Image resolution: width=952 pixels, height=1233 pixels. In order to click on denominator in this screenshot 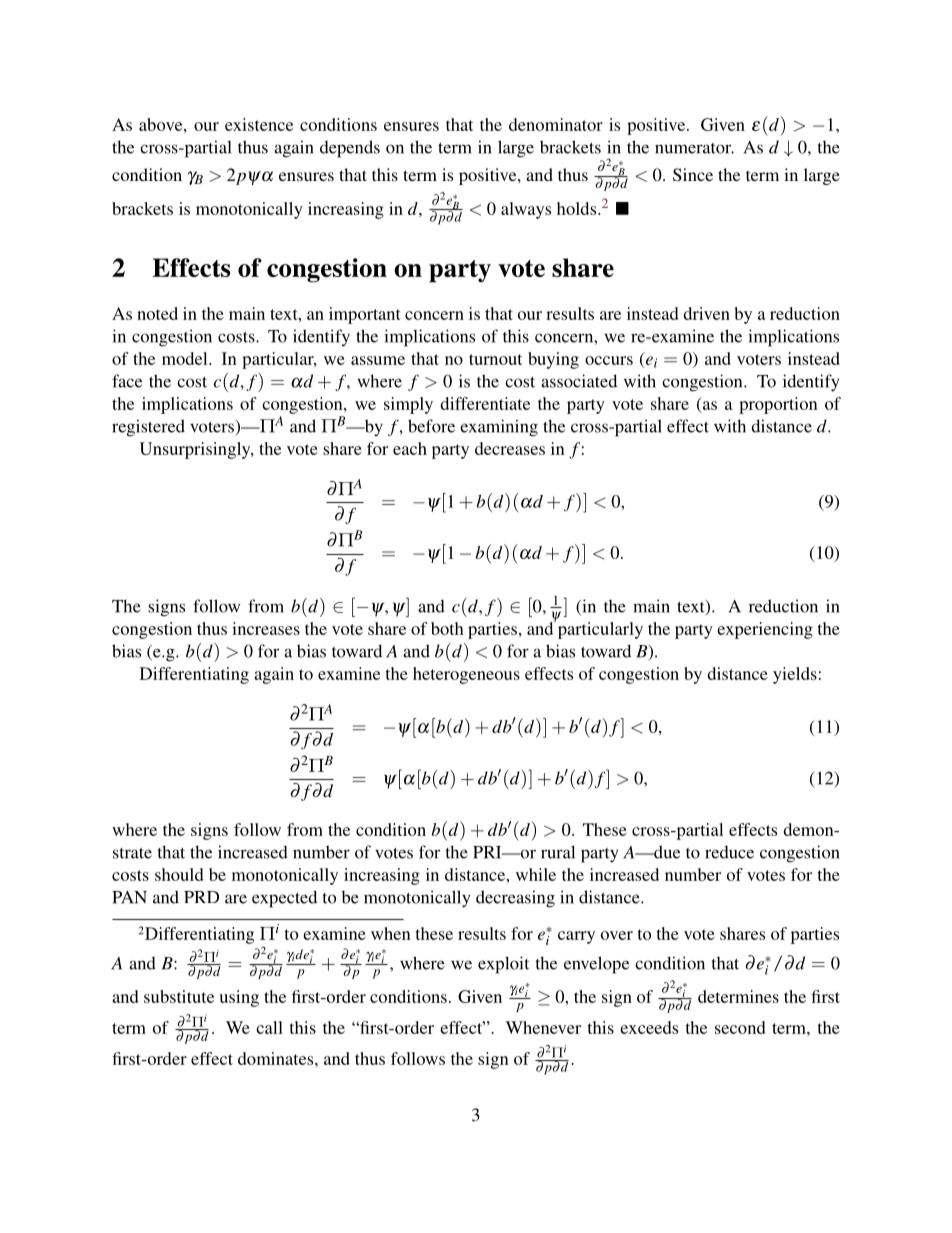, I will do `click(556, 124)`.
